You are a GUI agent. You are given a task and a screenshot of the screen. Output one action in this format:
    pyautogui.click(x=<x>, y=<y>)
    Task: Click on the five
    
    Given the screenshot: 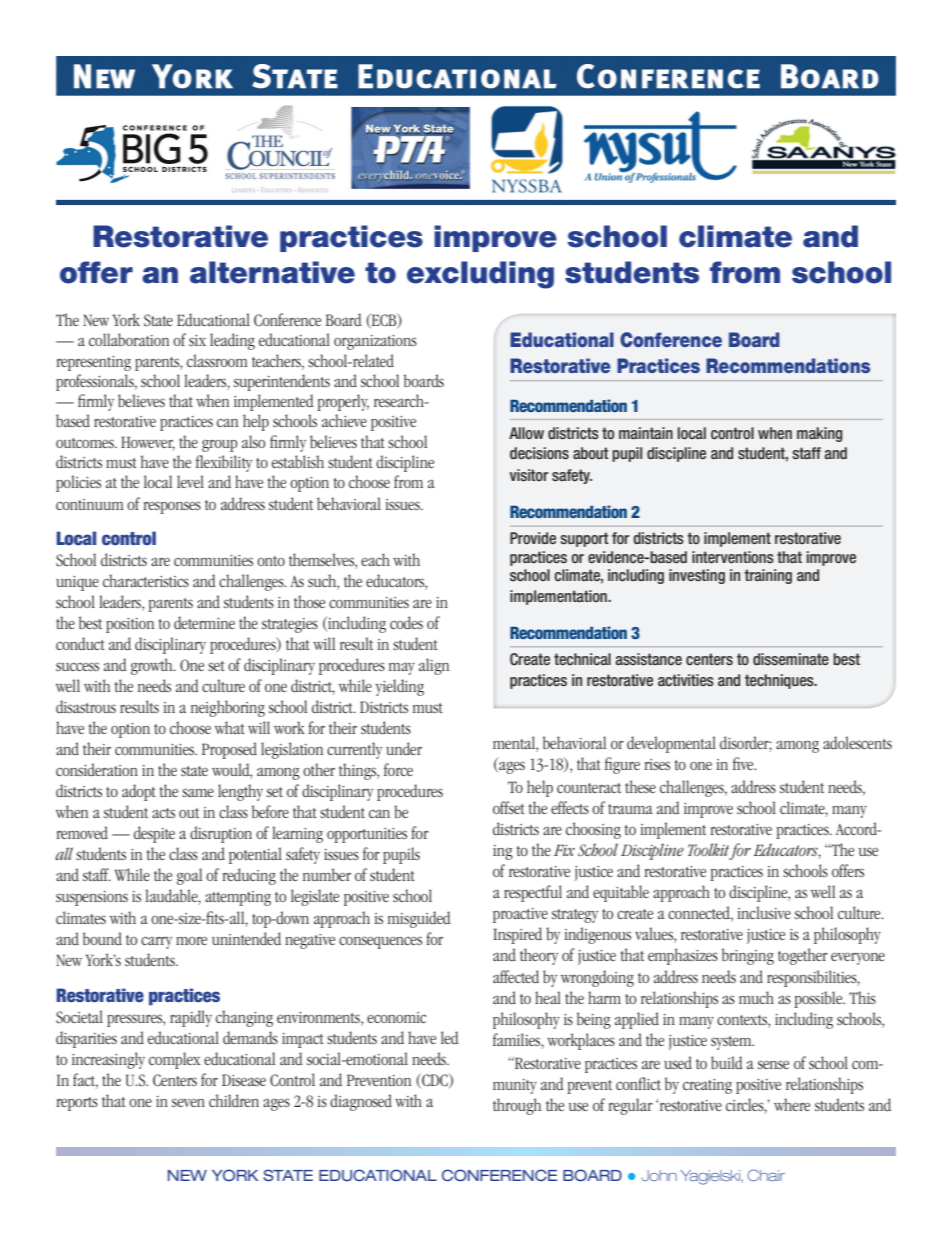 What is the action you would take?
    pyautogui.click(x=744, y=763)
